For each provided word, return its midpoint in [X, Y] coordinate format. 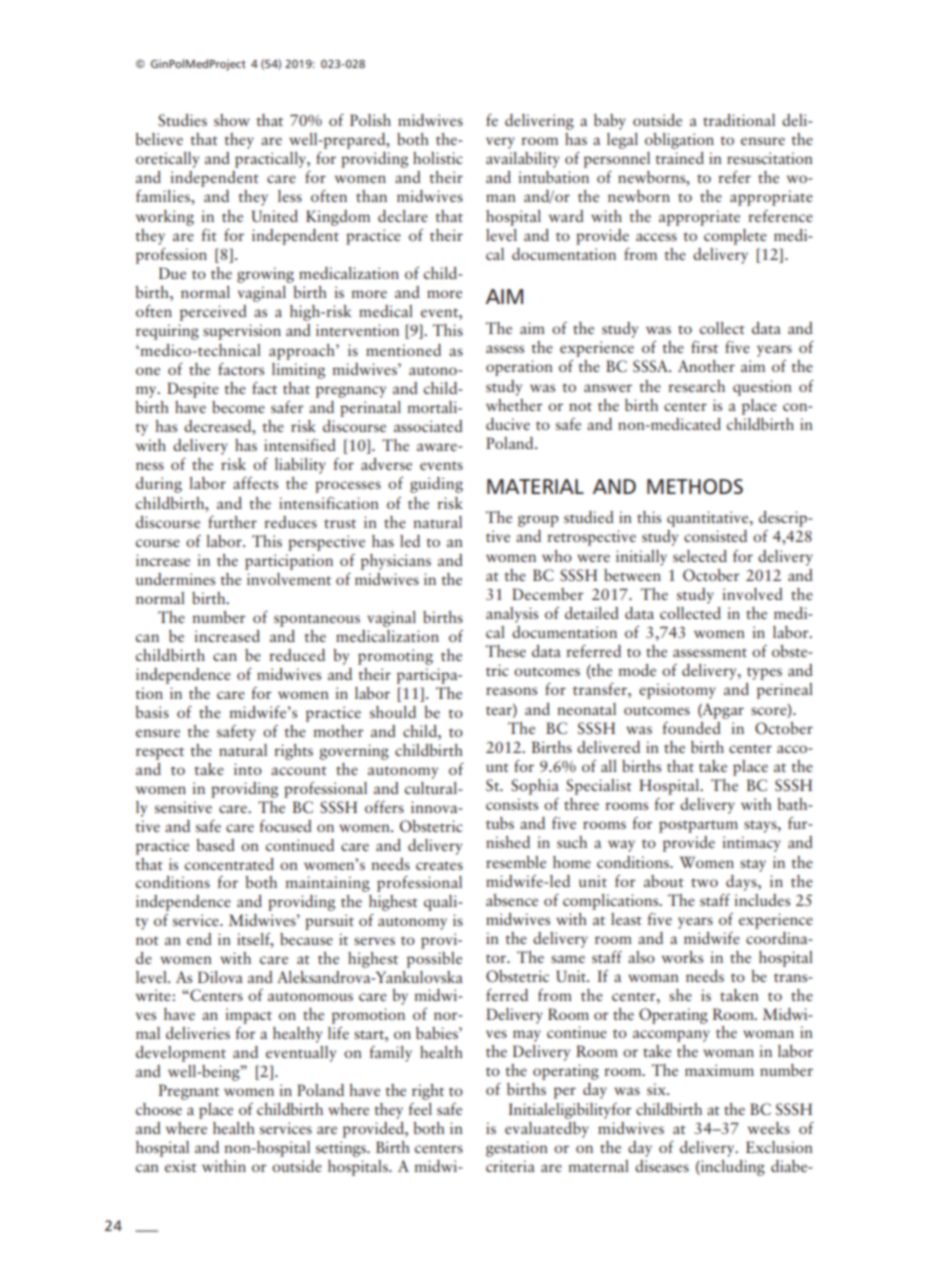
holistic [438, 158]
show [232, 120]
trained [679, 158]
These [506, 651]
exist [181, 1166]
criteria [510, 1166]
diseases [662, 1166]
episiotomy [677, 691]
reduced [297, 655]
